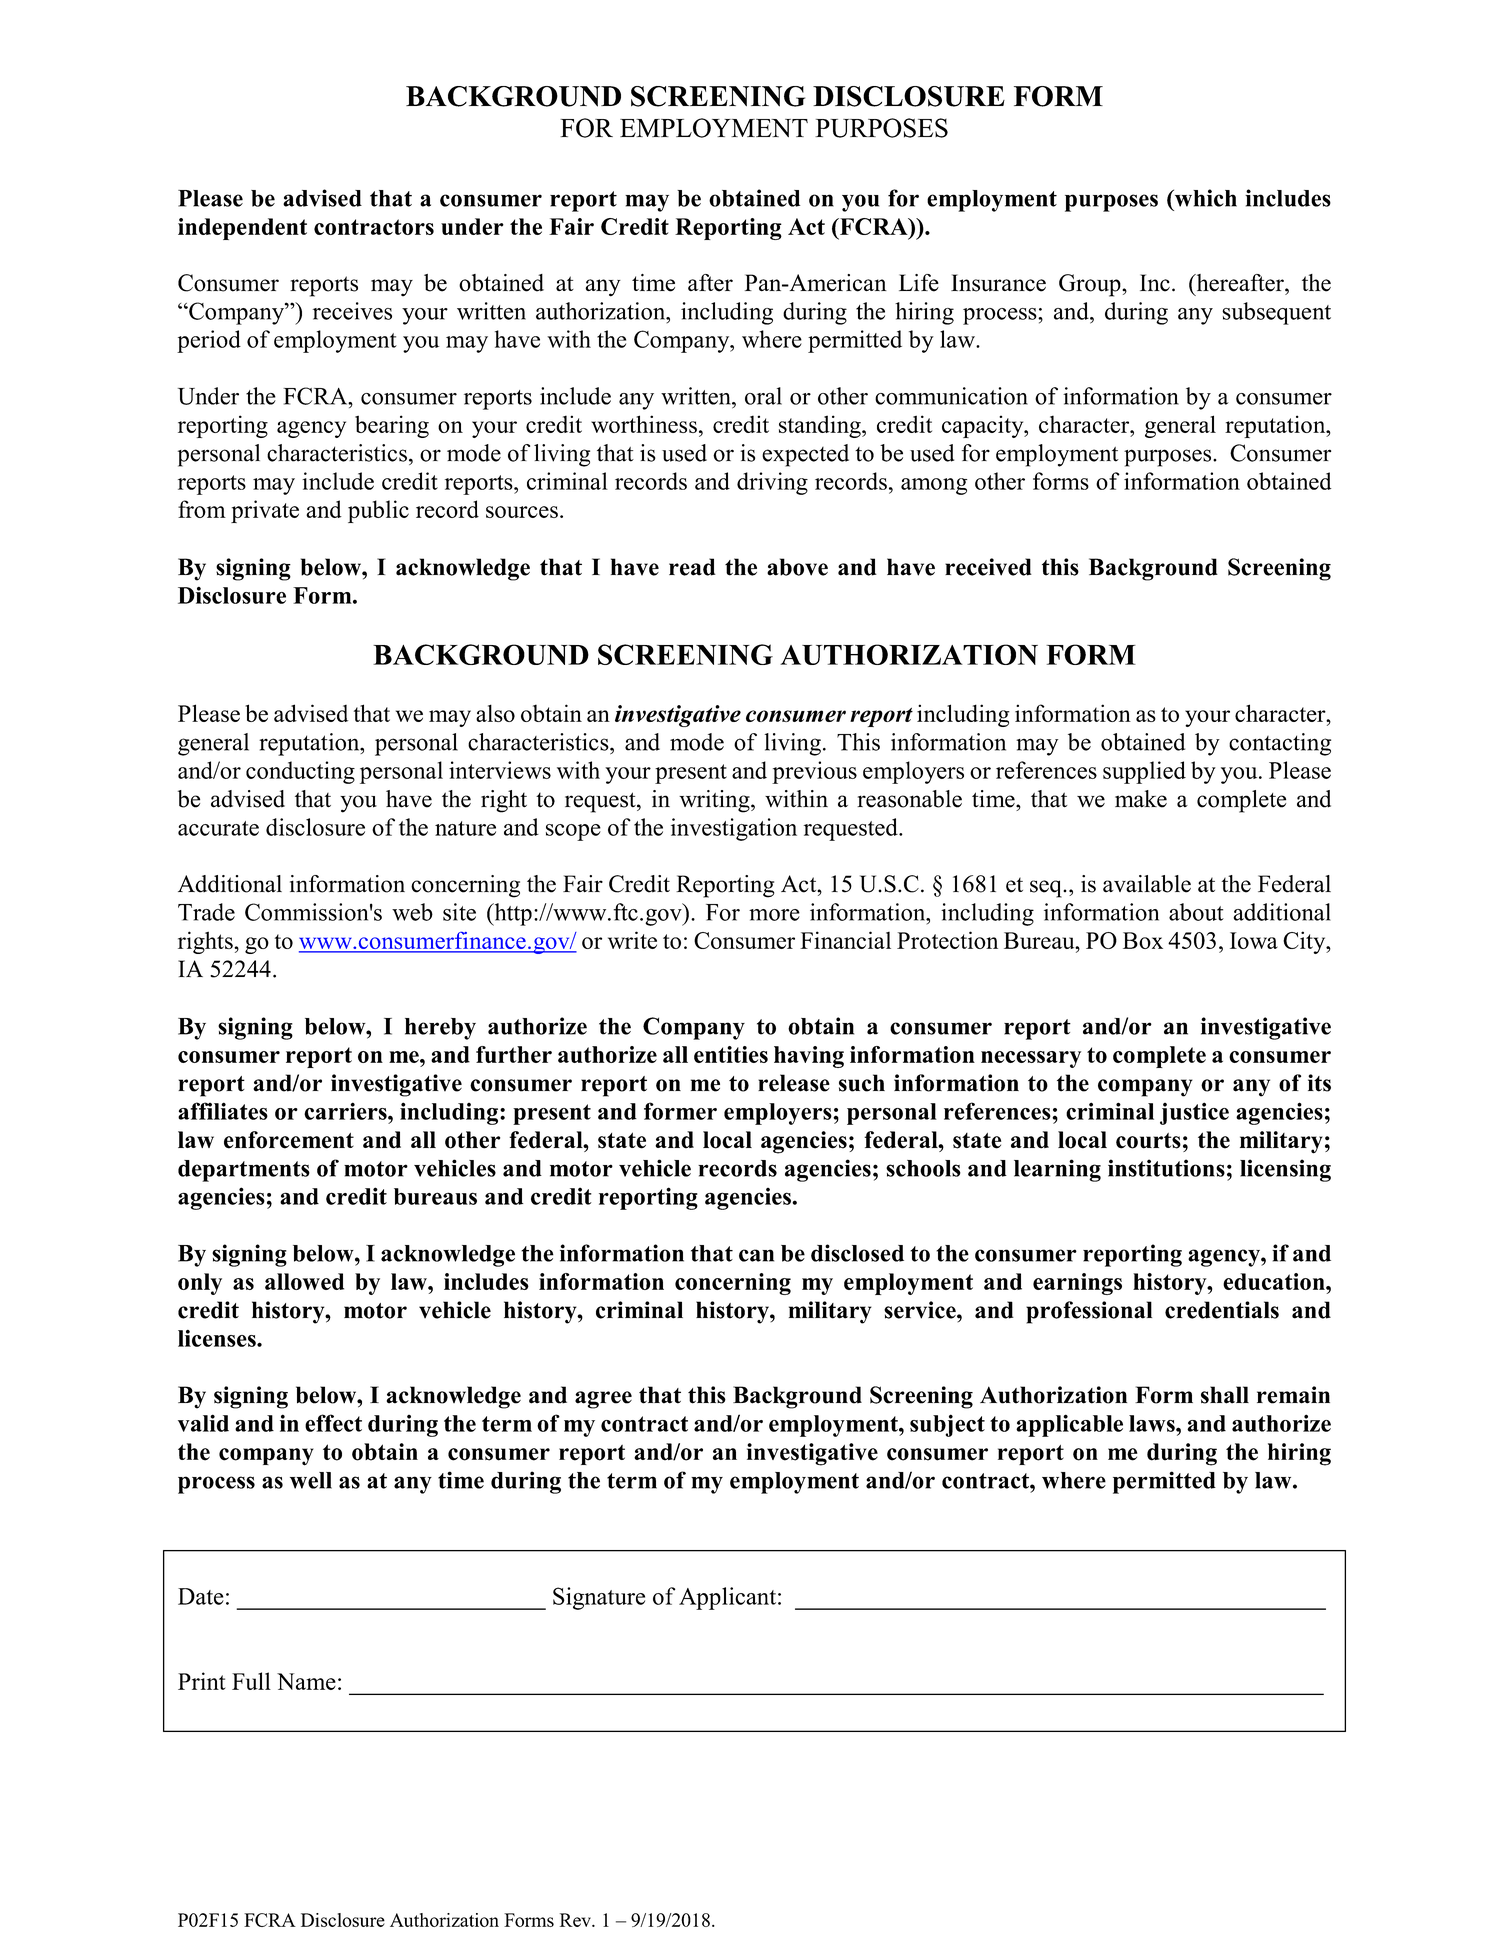  What do you see at coordinates (774, 915) in the page?
I see `more` at bounding box center [774, 915].
